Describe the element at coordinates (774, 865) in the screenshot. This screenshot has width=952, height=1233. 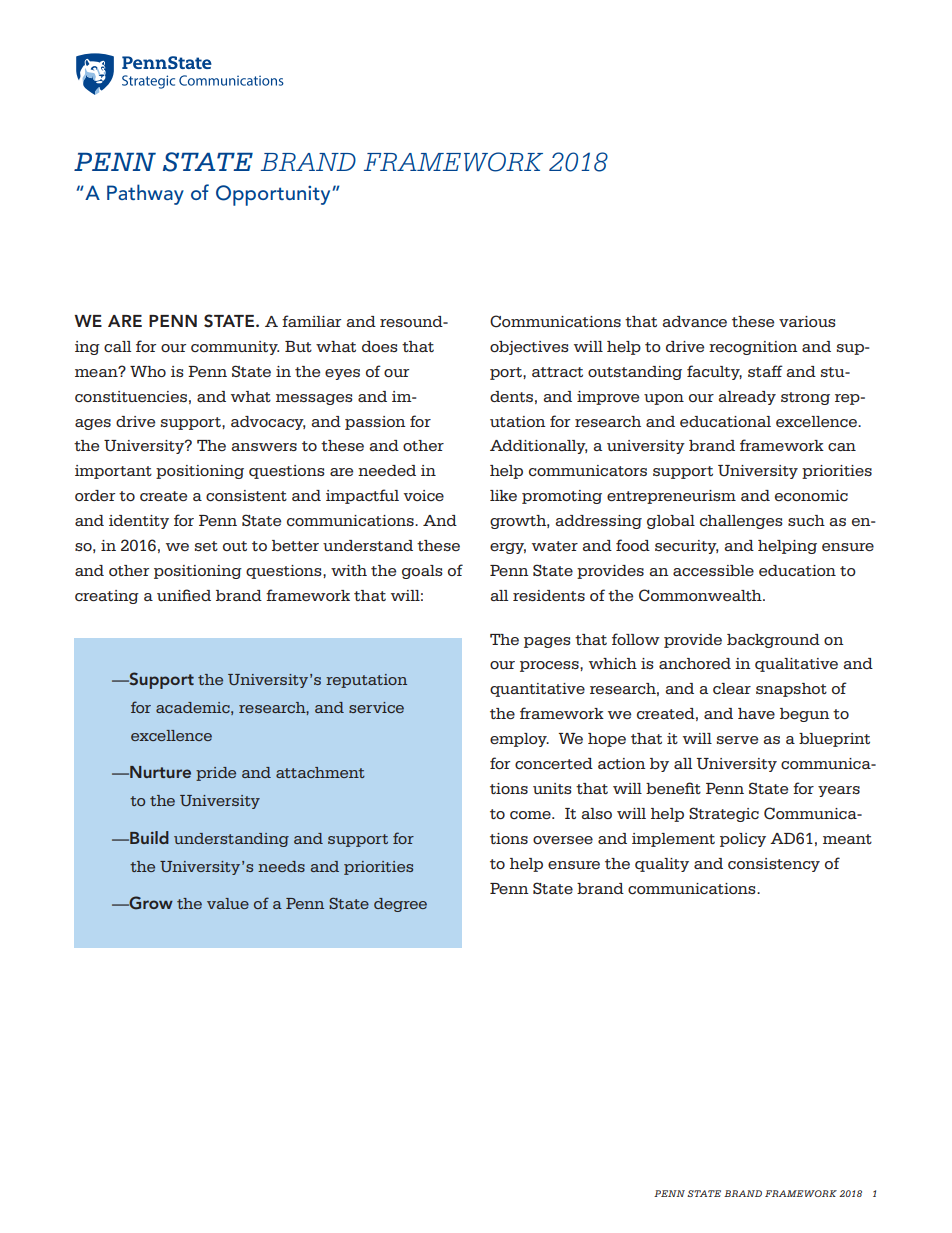
I see `consistency` at that location.
